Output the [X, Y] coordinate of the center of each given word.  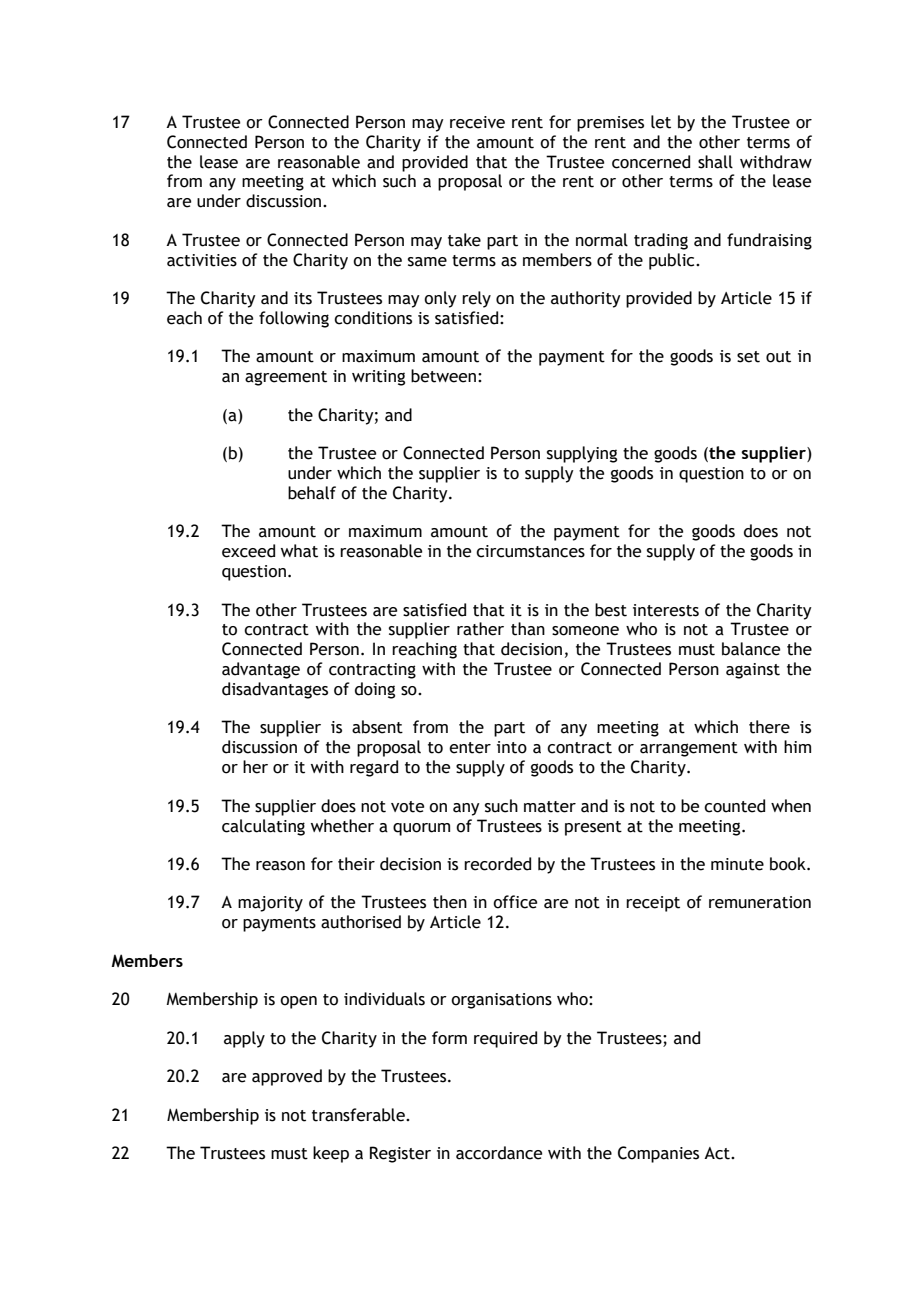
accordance [499, 1153]
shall [715, 162]
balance [751, 649]
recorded [497, 864]
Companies [658, 1154]
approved [287, 1077]
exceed [248, 551]
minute [737, 864]
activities [202, 260]
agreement [286, 378]
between [443, 376]
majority [270, 904]
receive [477, 122]
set [748, 357]
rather [480, 629]
